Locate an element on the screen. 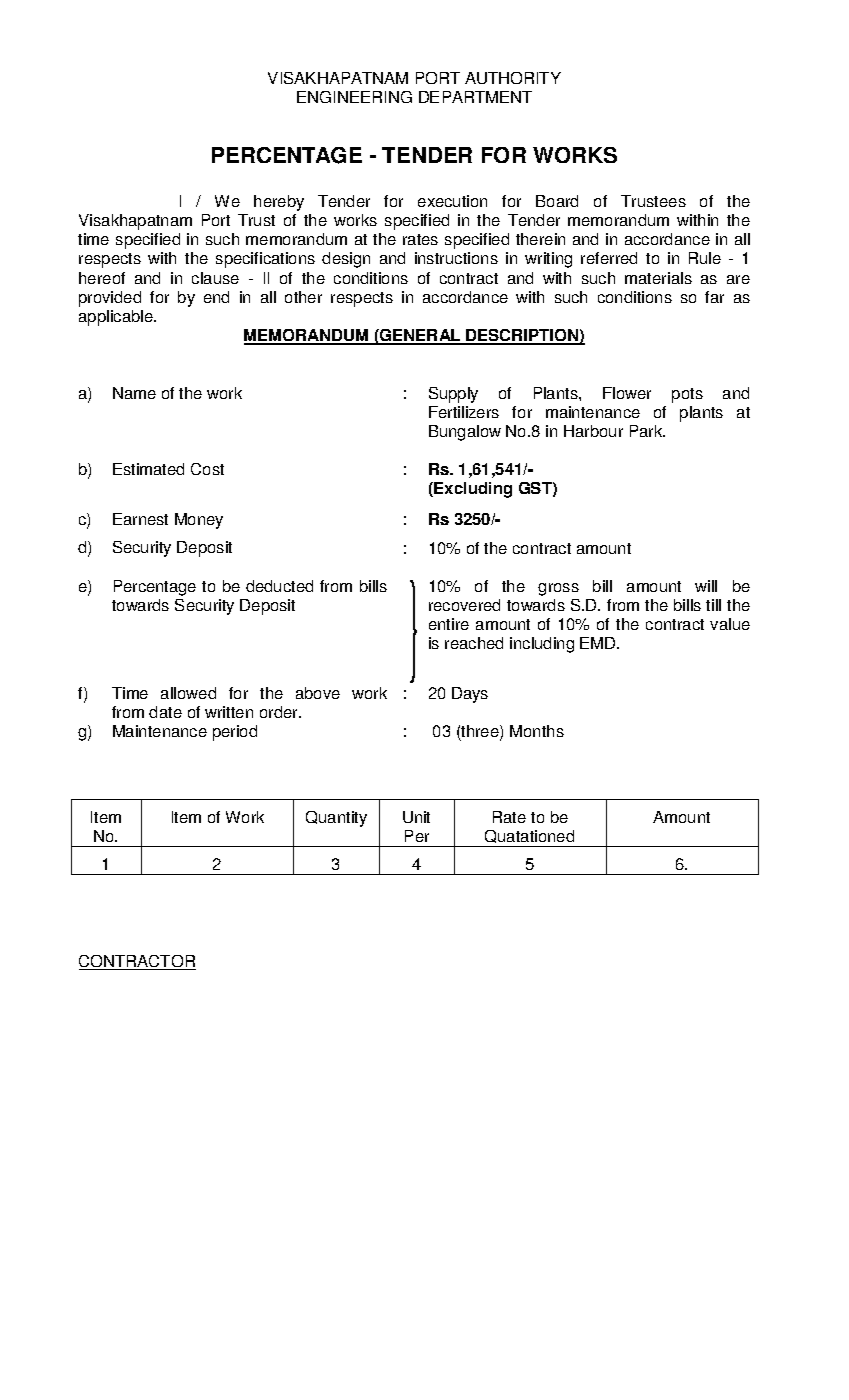 The height and width of the screenshot is (1400, 849). Unit is located at coordinates (416, 817).
